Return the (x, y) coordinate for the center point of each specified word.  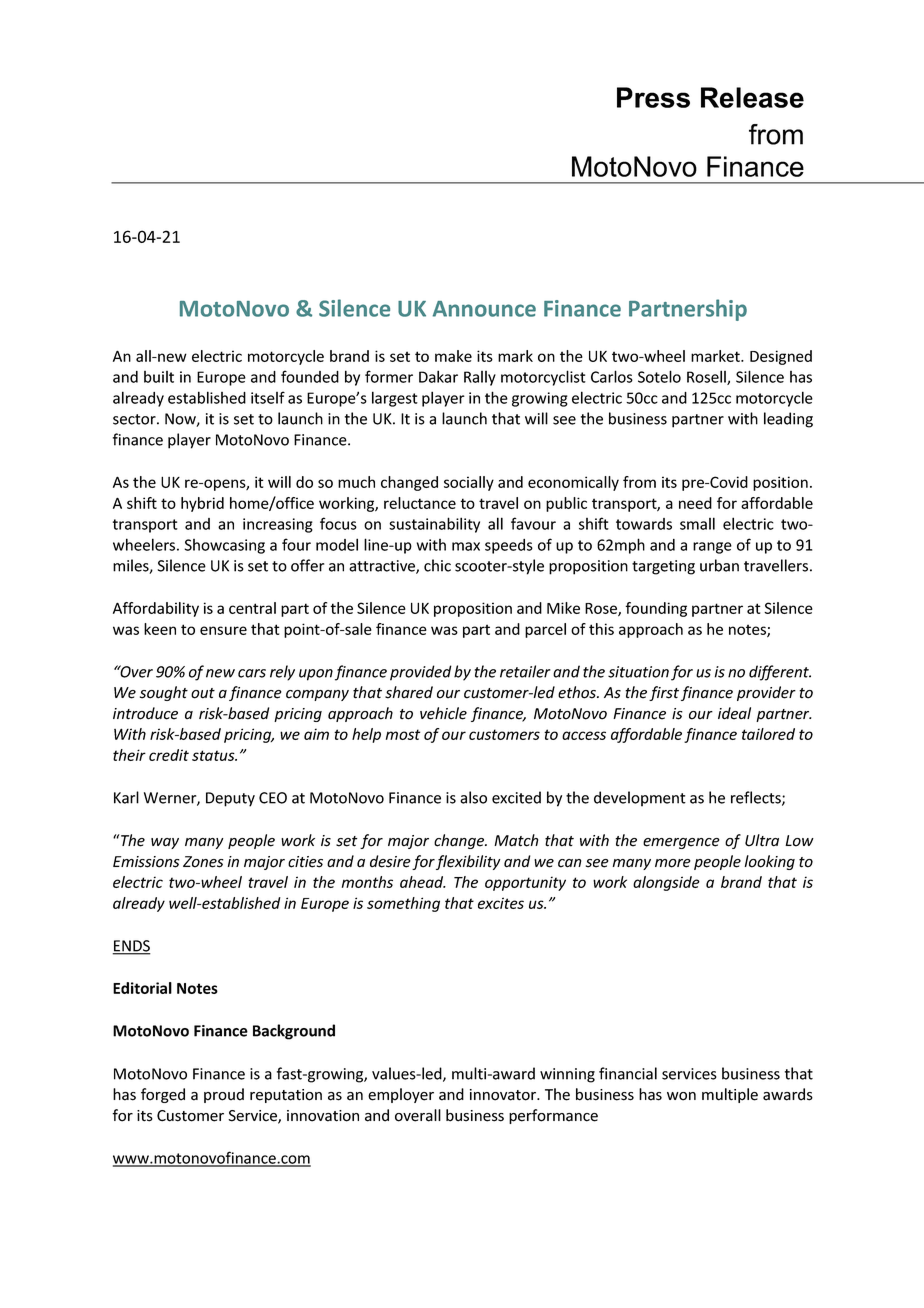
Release (752, 97)
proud (224, 1095)
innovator (504, 1095)
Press (653, 97)
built (159, 377)
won (681, 1096)
